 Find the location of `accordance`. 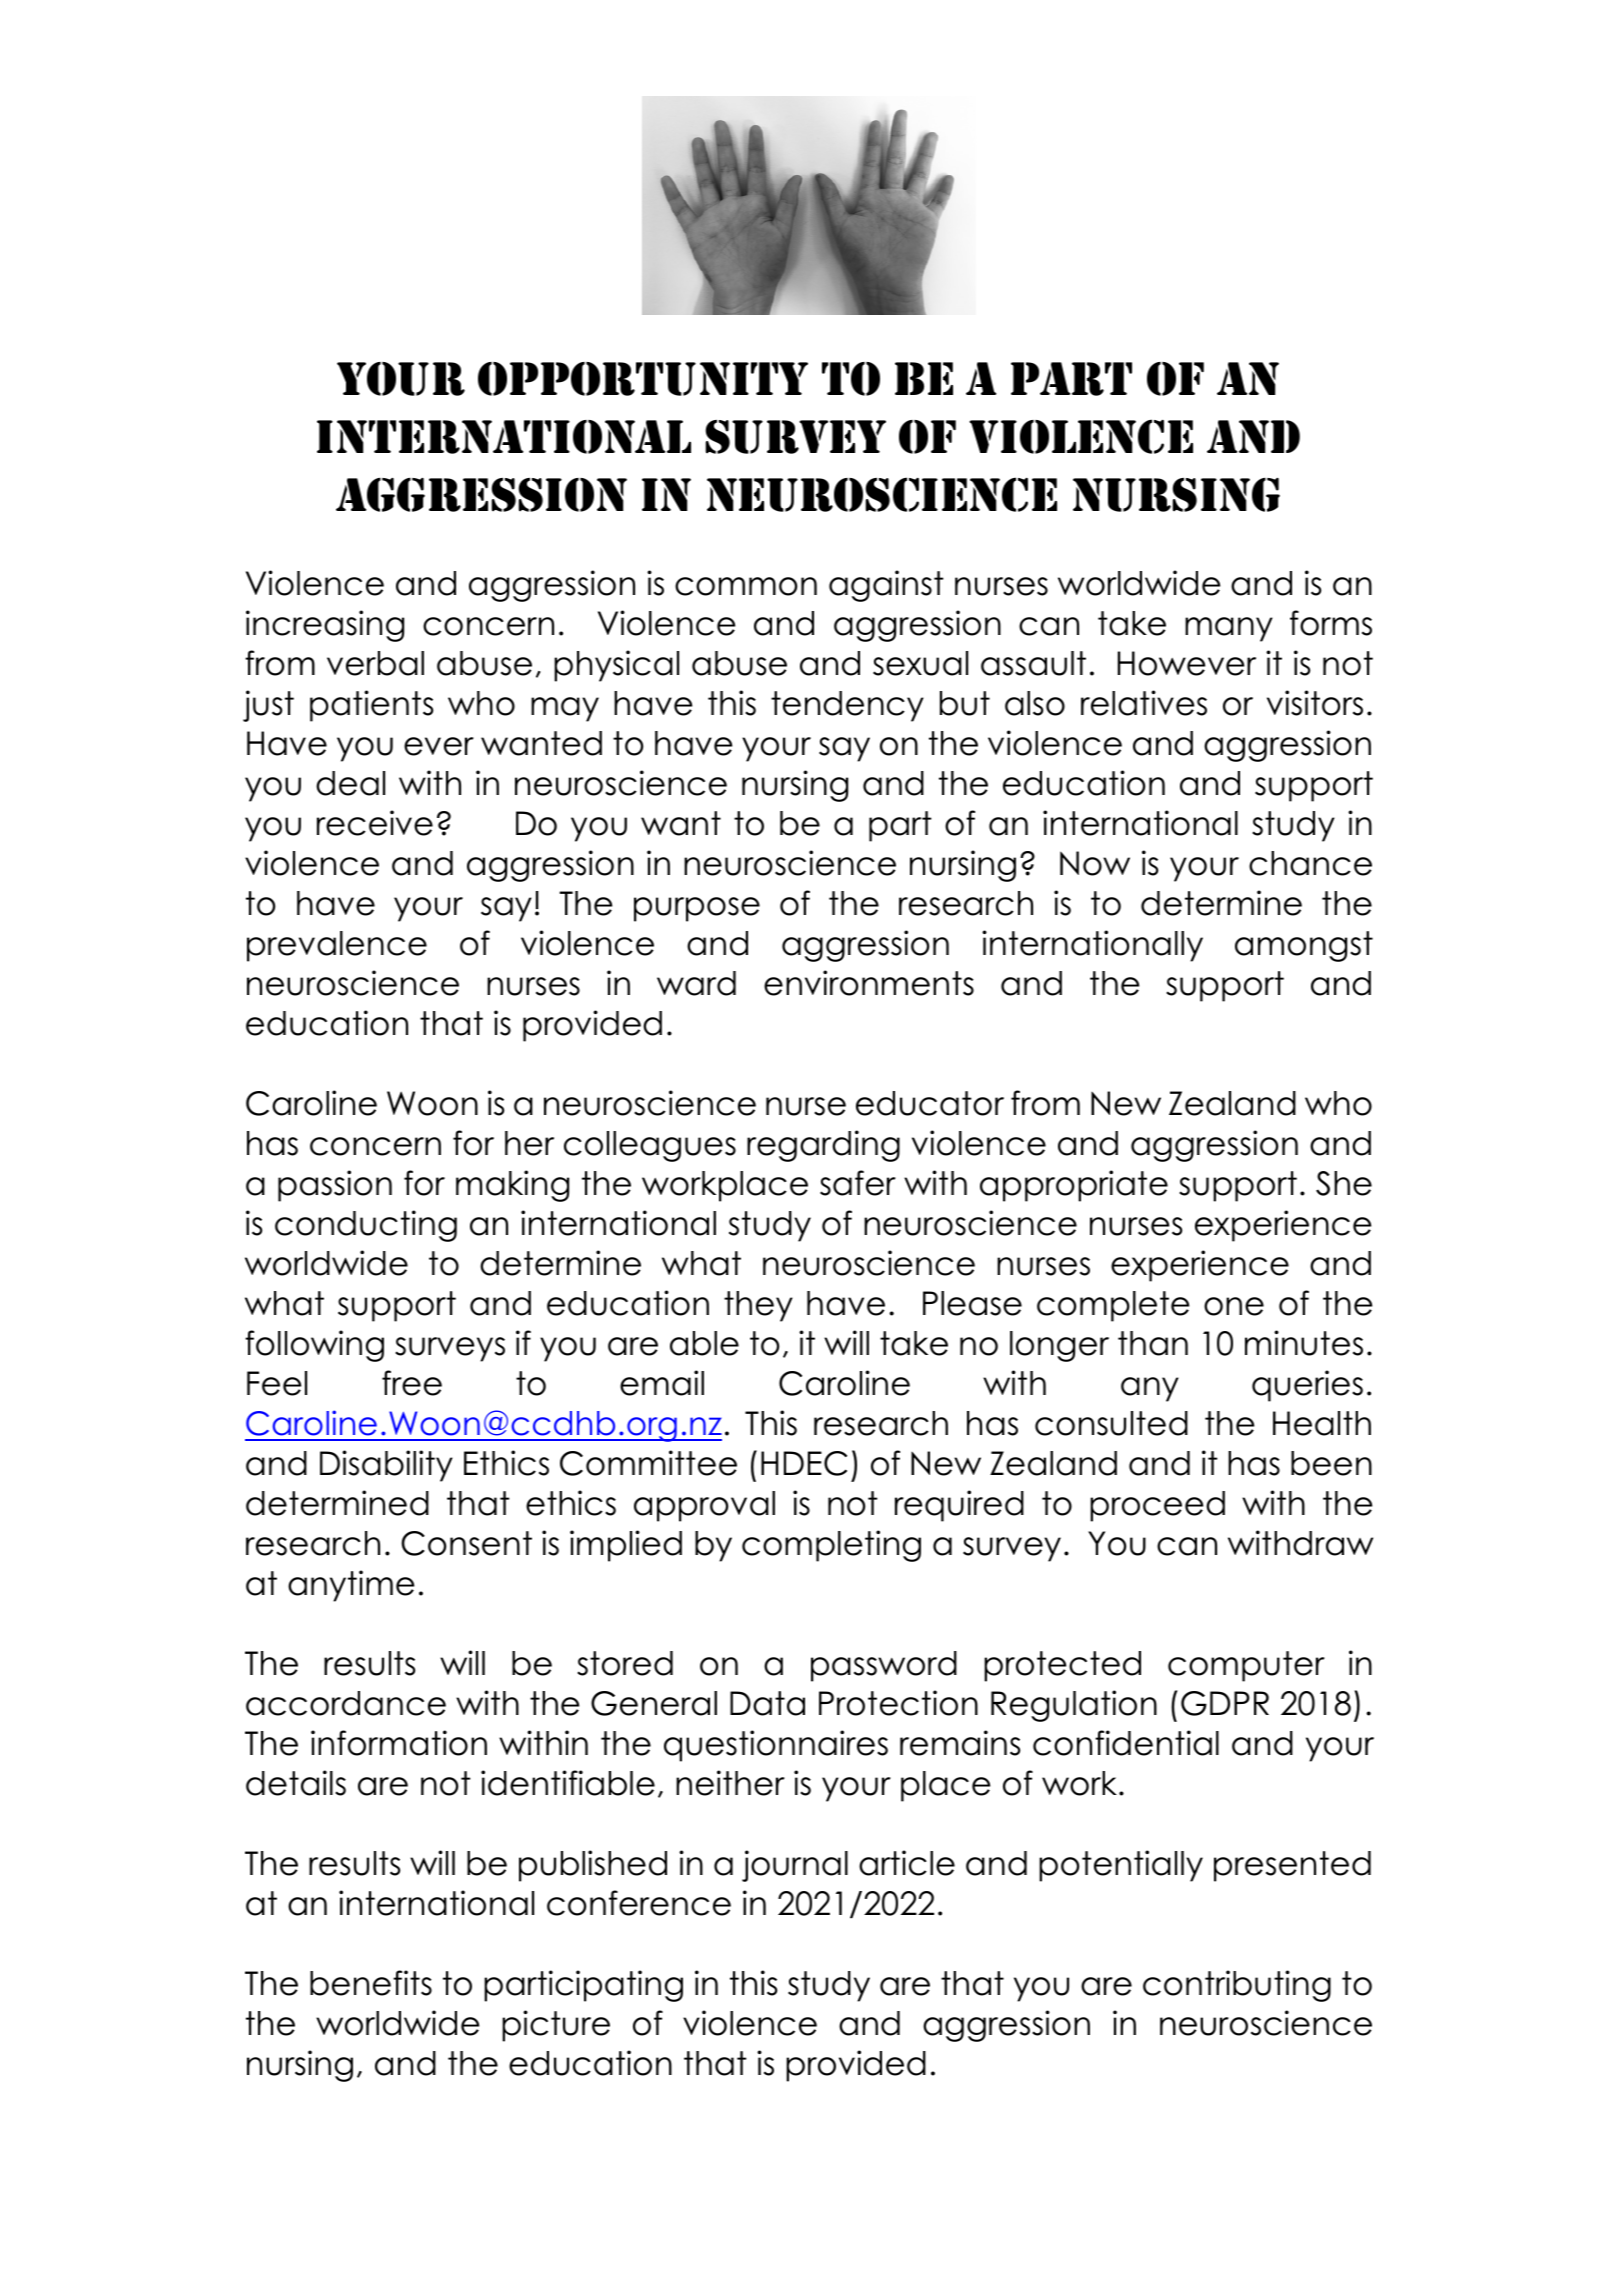

accordance is located at coordinates (346, 1703).
